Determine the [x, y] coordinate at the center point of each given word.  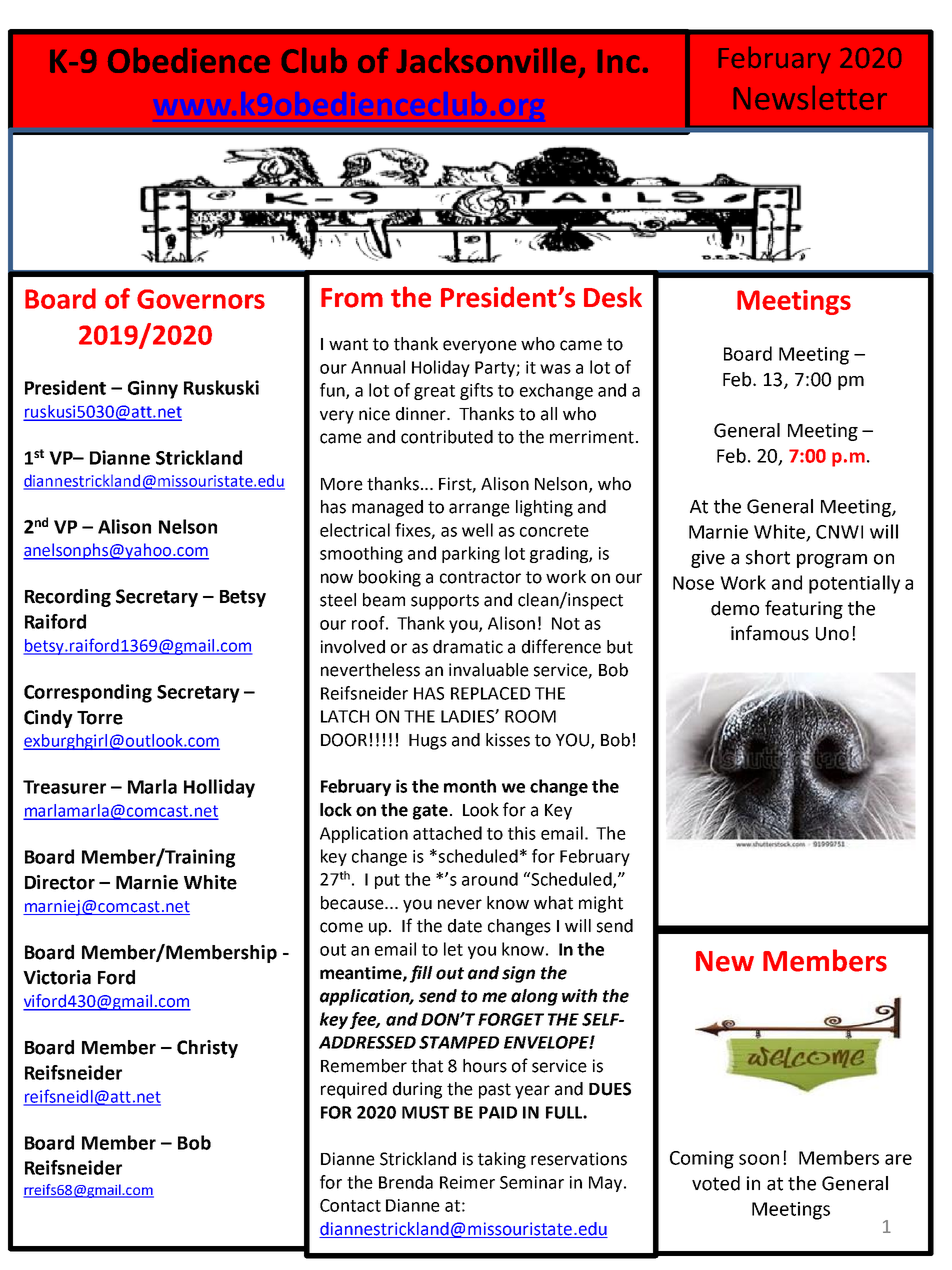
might [601, 904]
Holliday [219, 788]
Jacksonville [486, 60]
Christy [207, 1049]
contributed [447, 437]
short [768, 557]
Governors [201, 299]
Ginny [153, 389]
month [470, 786]
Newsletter [810, 98]
